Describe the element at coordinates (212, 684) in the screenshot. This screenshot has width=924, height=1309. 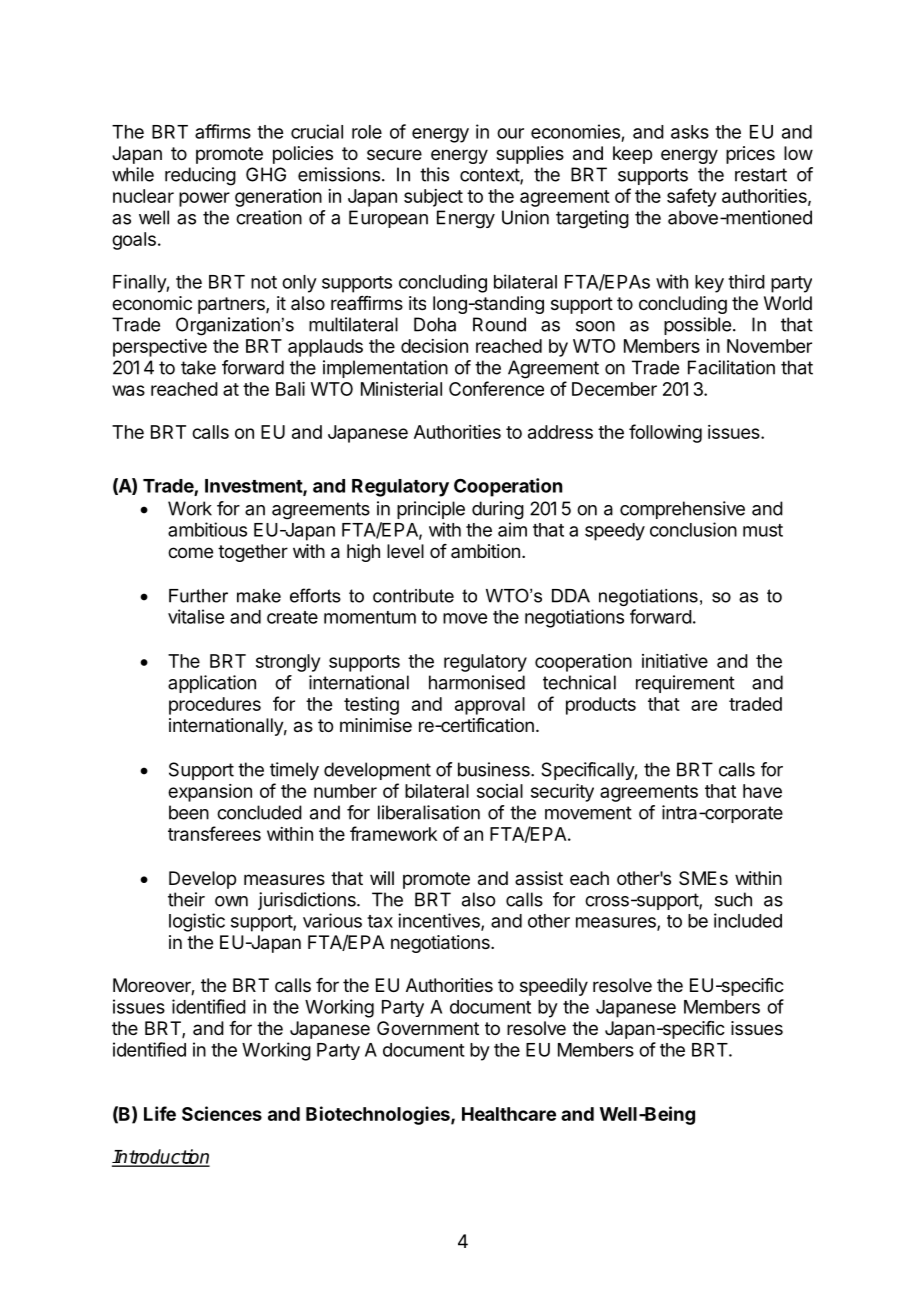
I see `application` at that location.
